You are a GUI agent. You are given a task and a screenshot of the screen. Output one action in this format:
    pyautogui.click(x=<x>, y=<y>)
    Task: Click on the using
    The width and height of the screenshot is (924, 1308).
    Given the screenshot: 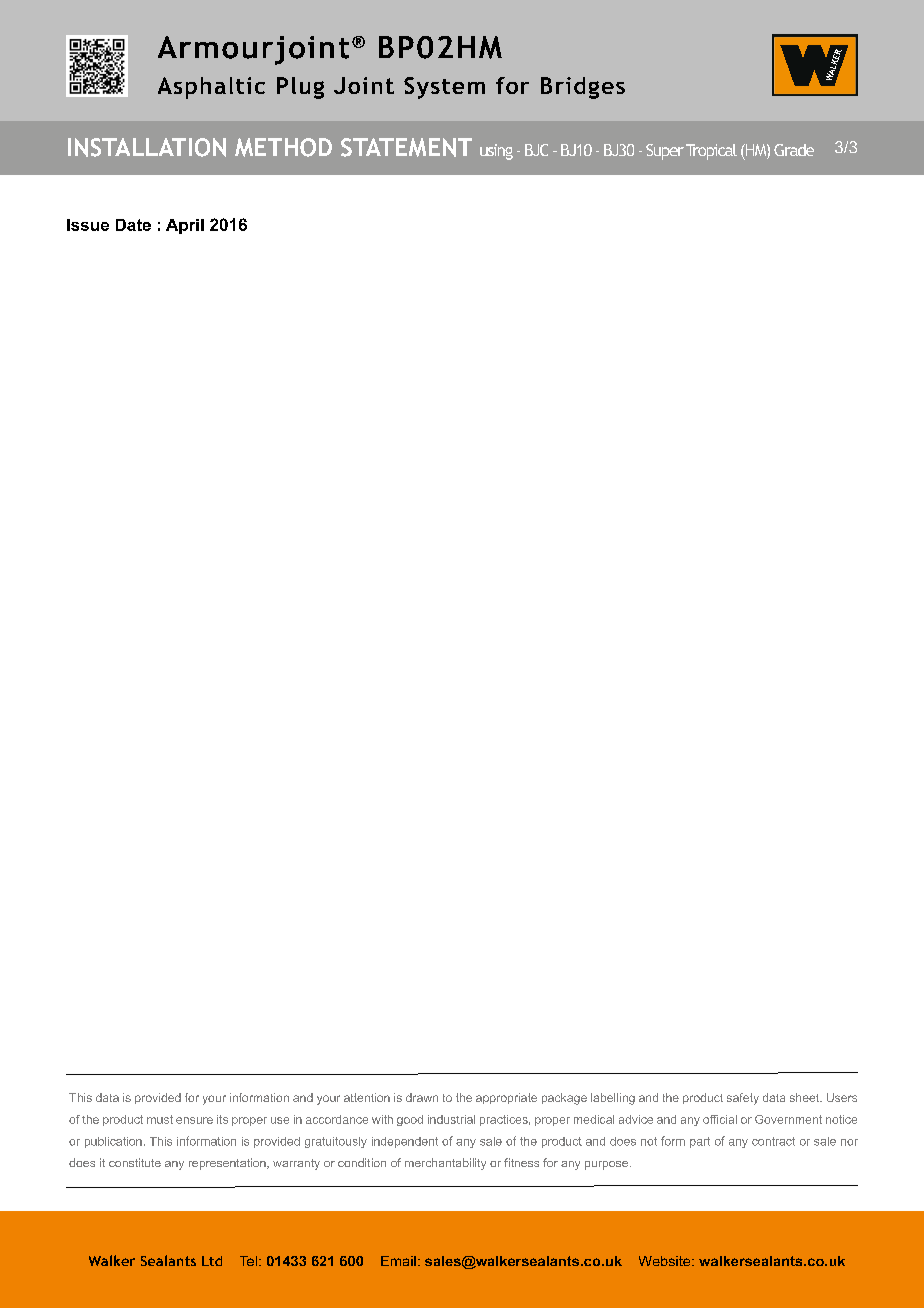 What is the action you would take?
    pyautogui.click(x=496, y=152)
